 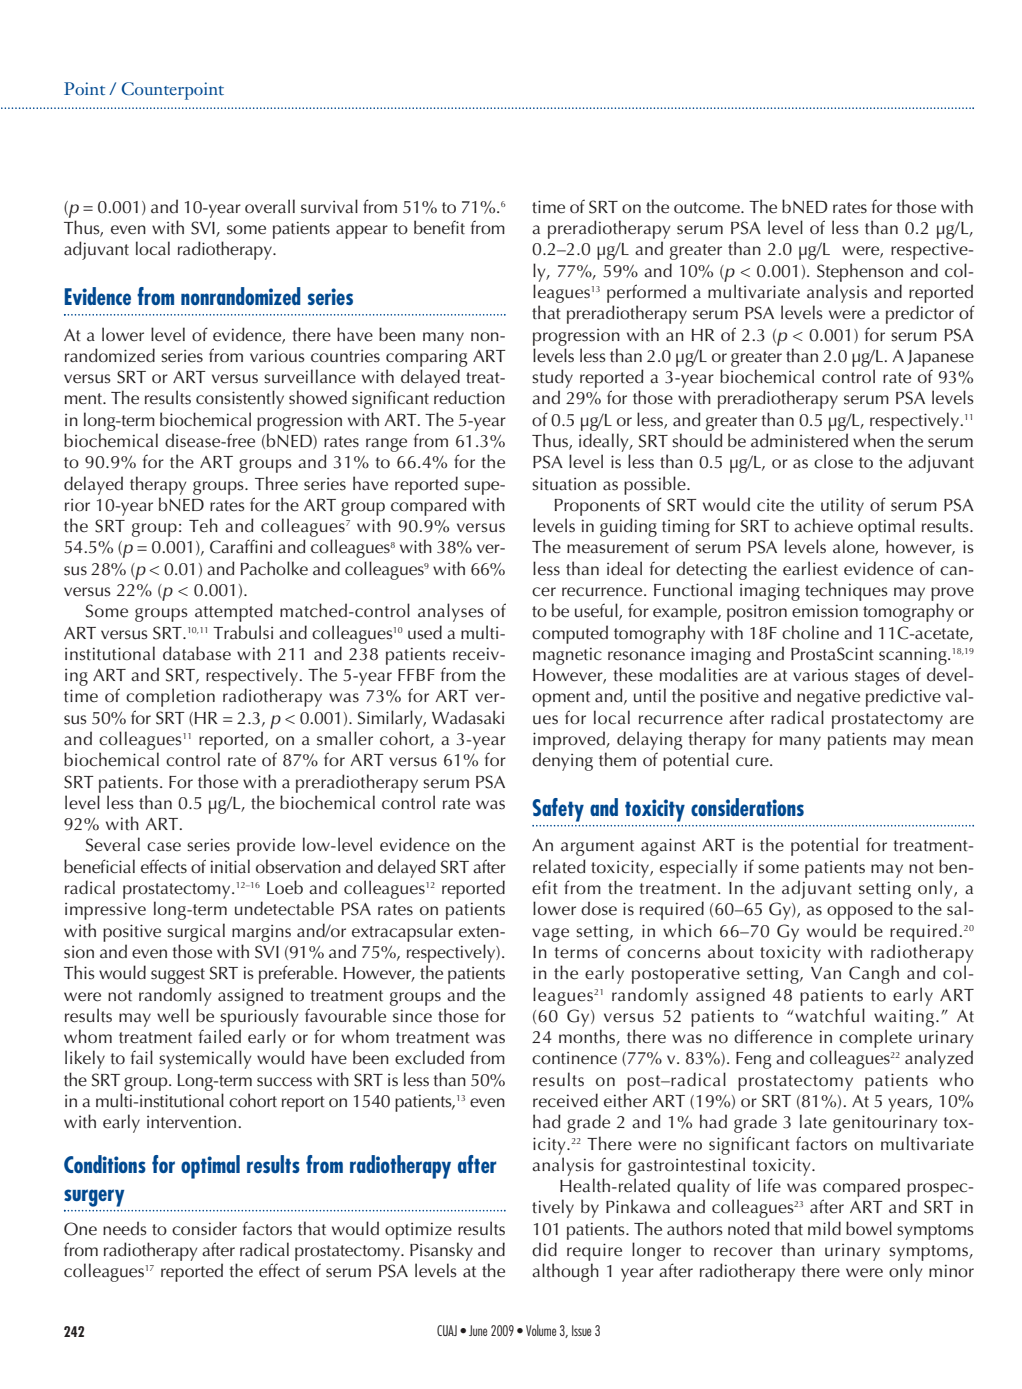 What do you see at coordinates (125, 1228) in the image?
I see `needs` at bounding box center [125, 1228].
